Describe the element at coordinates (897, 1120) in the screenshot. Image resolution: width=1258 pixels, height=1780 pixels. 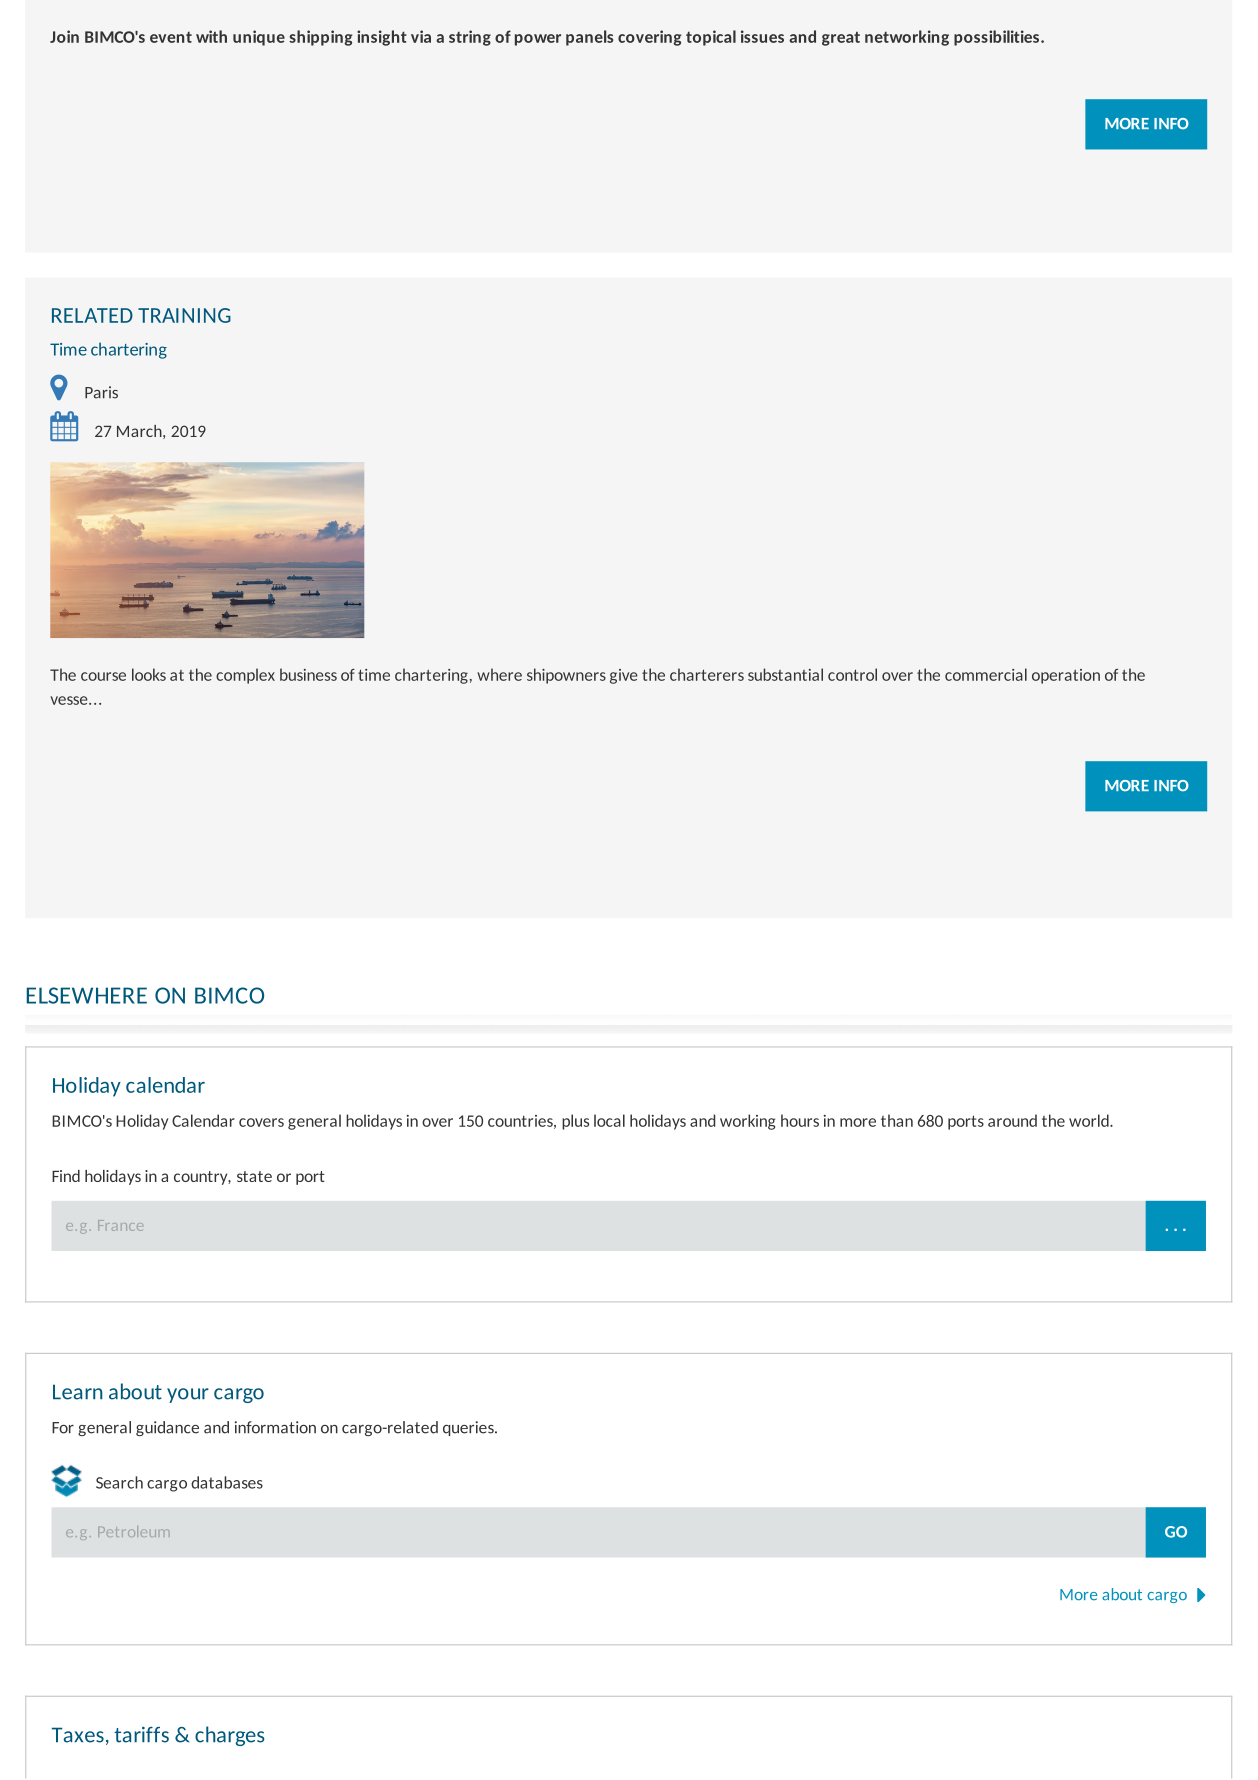
I see `than` at that location.
